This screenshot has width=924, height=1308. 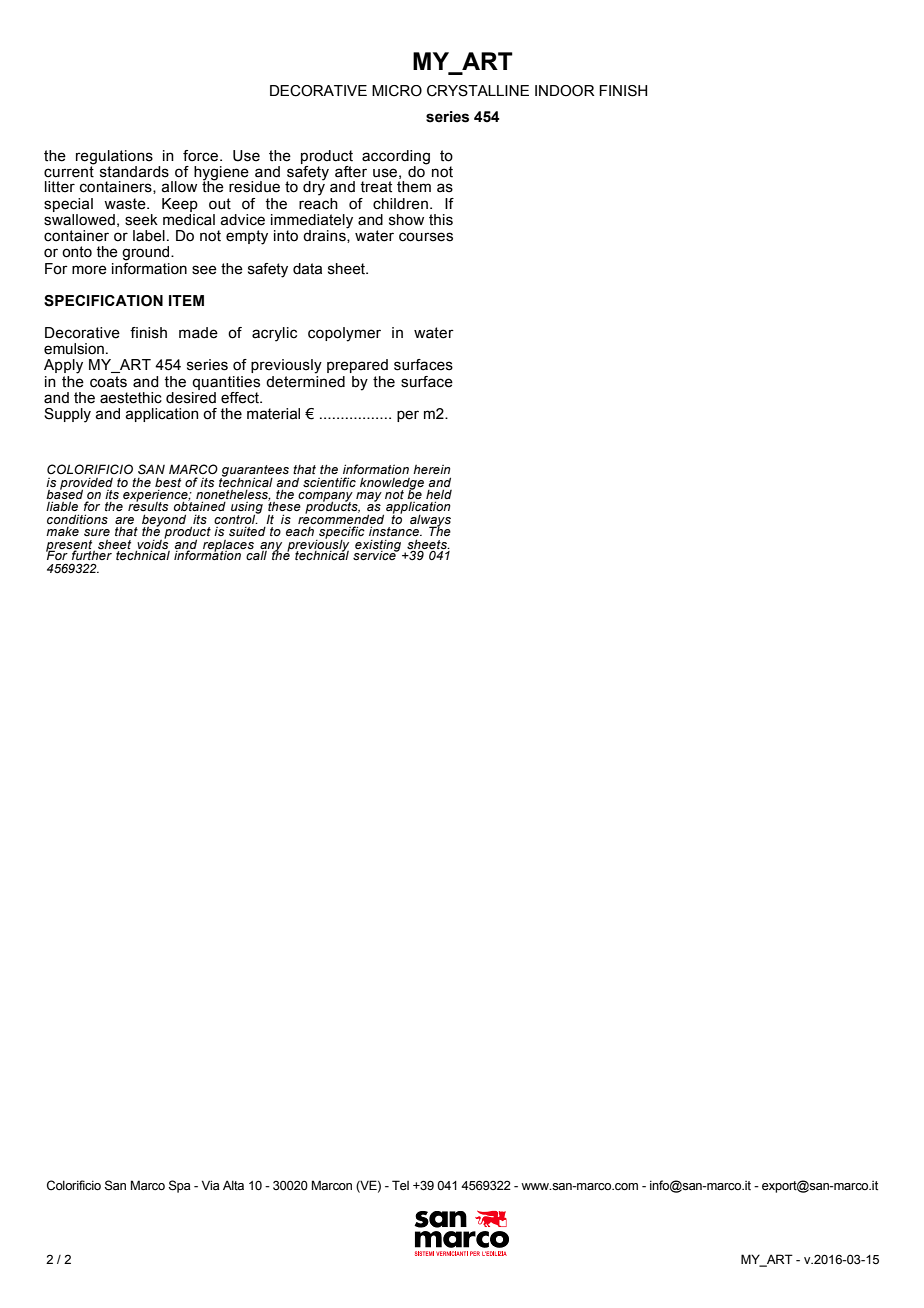 What do you see at coordinates (180, 1186) in the screenshot?
I see `Spa` at bounding box center [180, 1186].
